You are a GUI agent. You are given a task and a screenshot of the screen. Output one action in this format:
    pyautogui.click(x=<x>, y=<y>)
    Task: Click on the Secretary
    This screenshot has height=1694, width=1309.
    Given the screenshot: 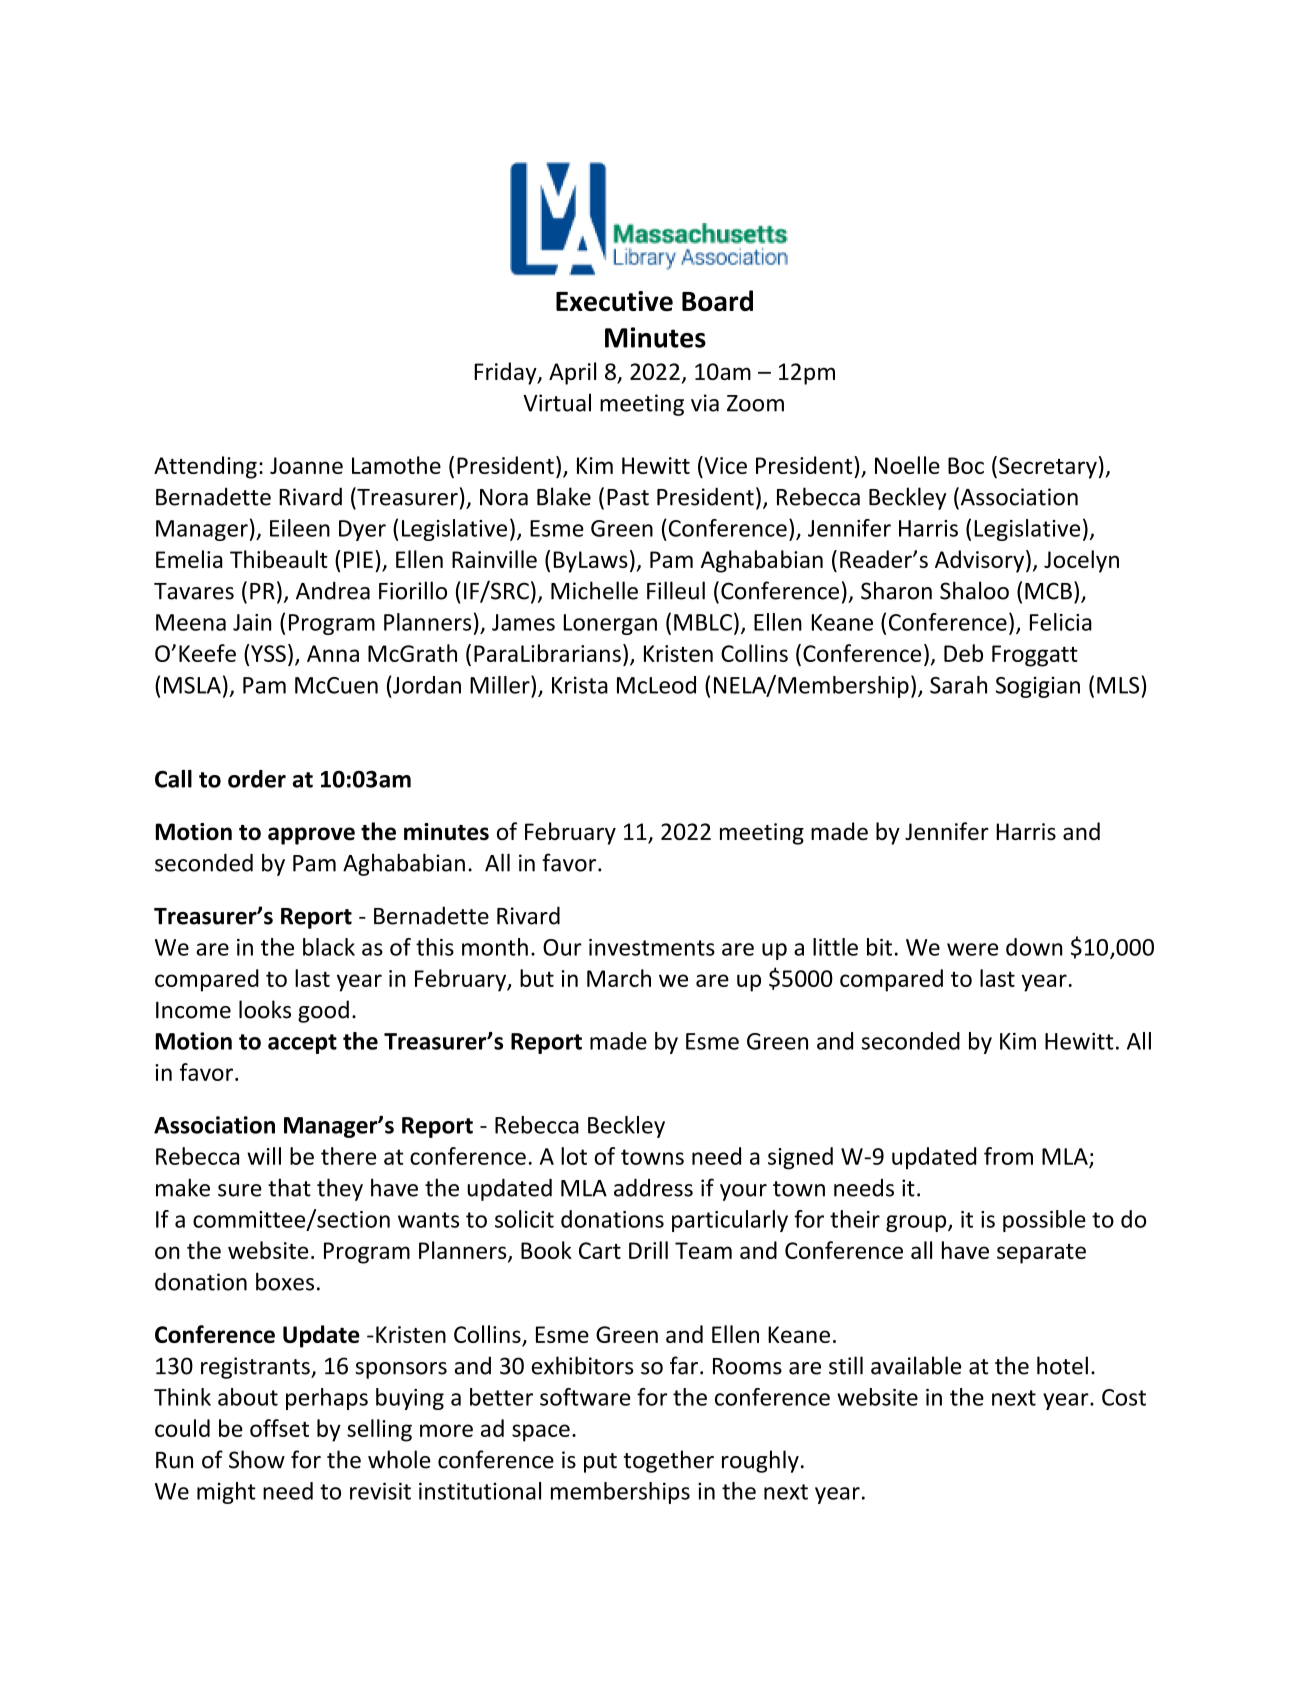 What is the action you would take?
    pyautogui.click(x=1048, y=468)
